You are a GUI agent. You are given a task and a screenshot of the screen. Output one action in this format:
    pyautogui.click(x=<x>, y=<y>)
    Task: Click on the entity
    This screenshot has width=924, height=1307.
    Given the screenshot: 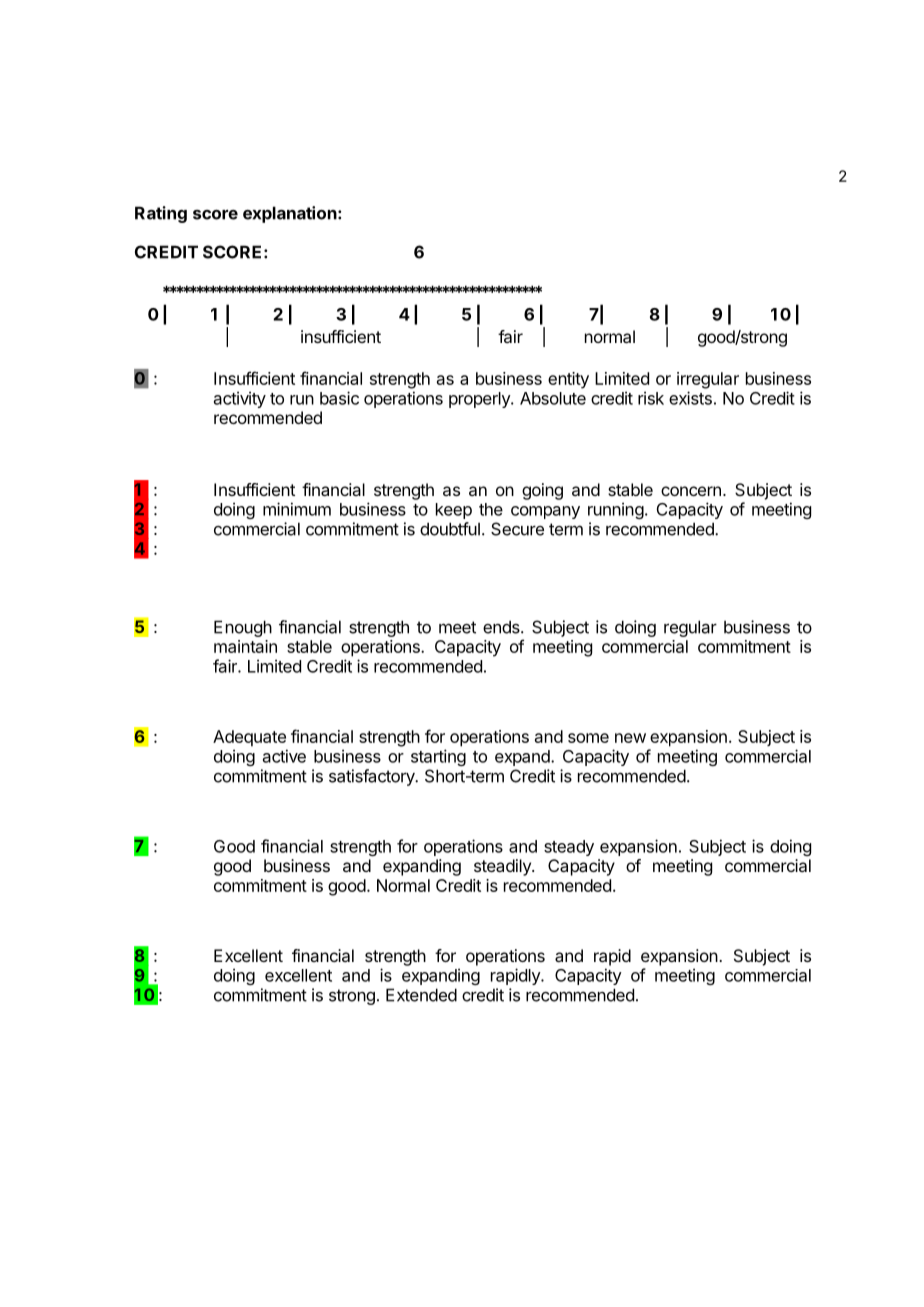 What is the action you would take?
    pyautogui.click(x=568, y=380)
